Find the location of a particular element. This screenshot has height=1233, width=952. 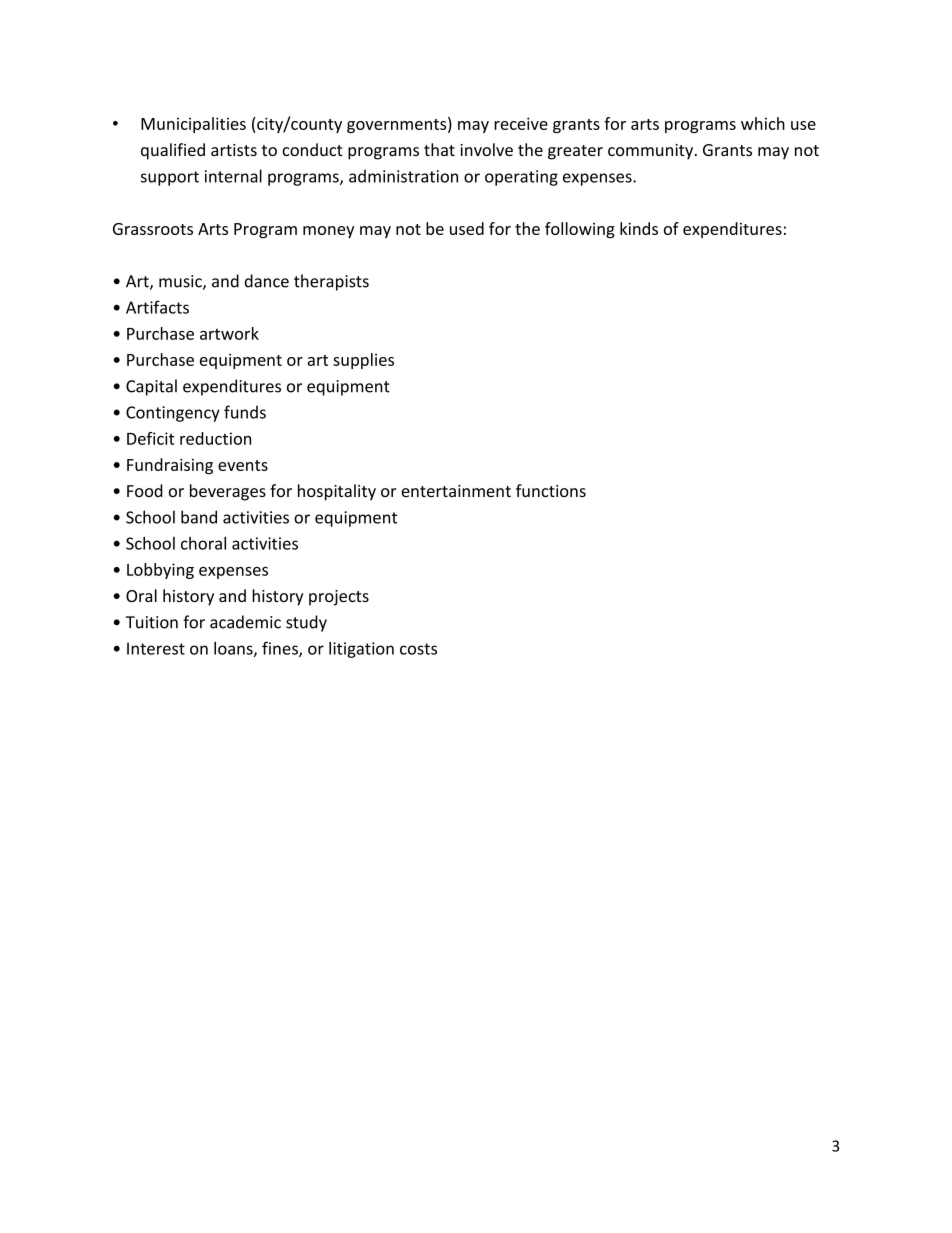

that is located at coordinates (439, 149).
